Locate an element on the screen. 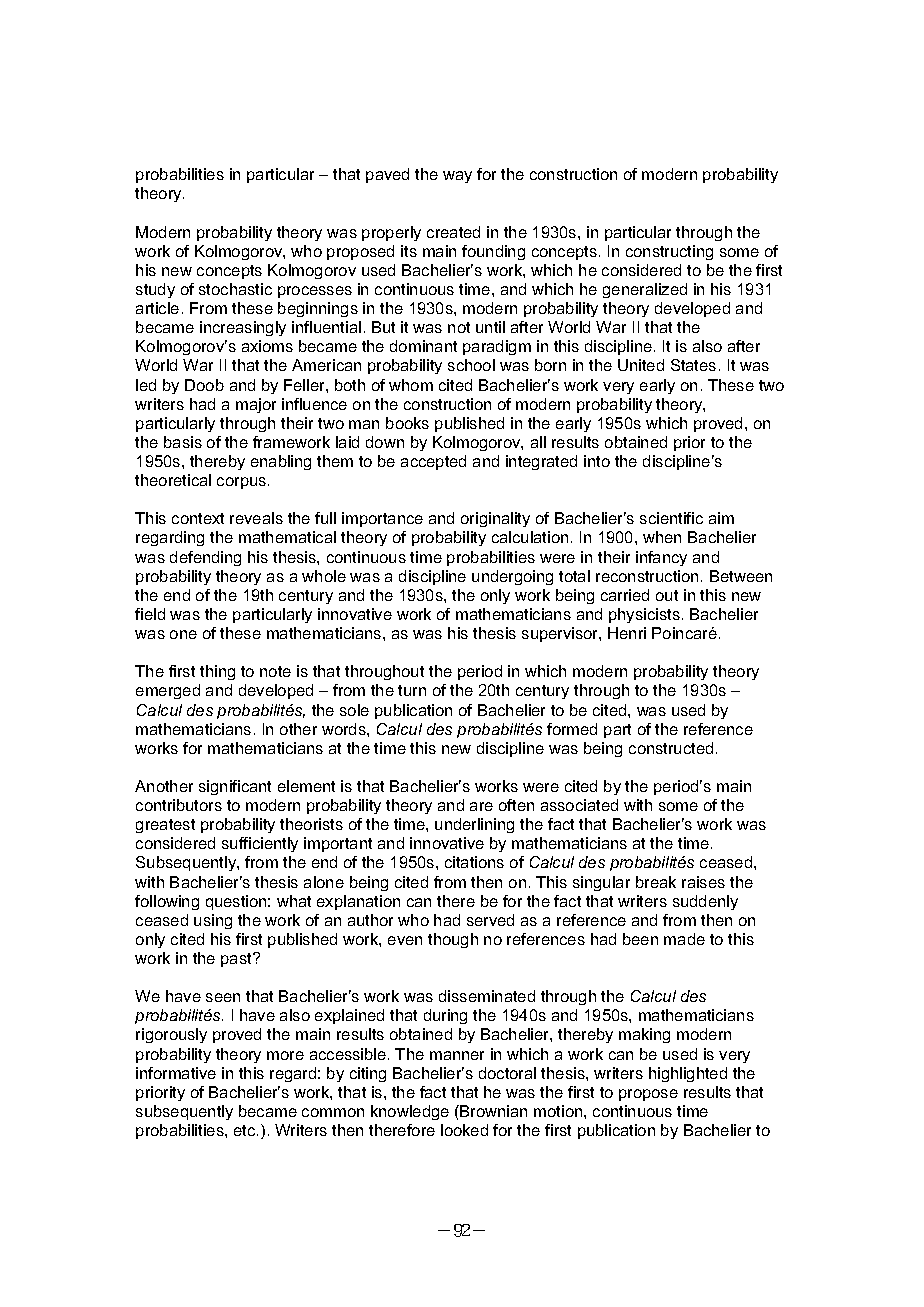  using is located at coordinates (213, 921).
